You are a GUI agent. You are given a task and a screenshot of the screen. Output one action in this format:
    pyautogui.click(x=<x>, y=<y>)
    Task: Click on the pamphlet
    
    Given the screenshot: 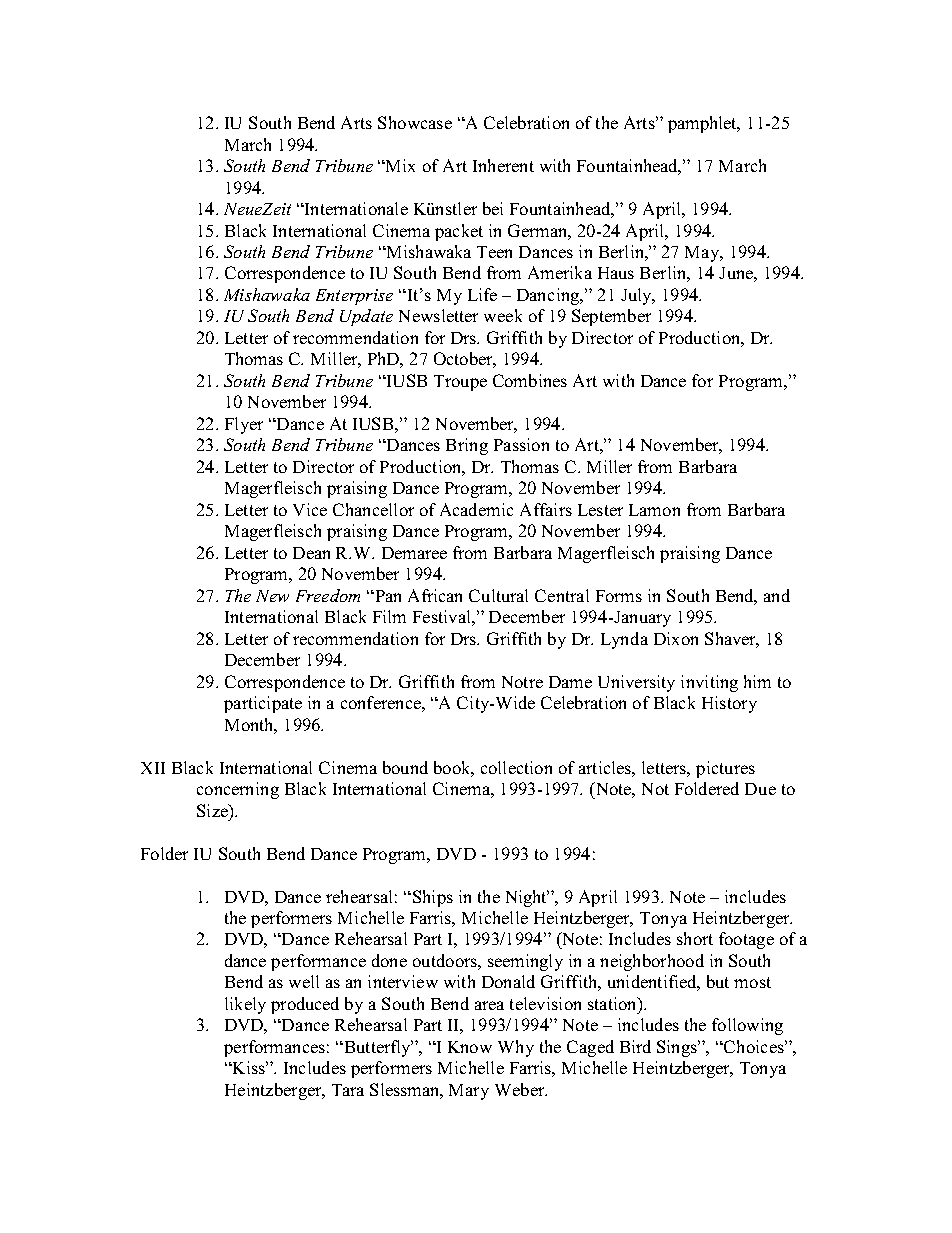 What is the action you would take?
    pyautogui.click(x=704, y=124)
